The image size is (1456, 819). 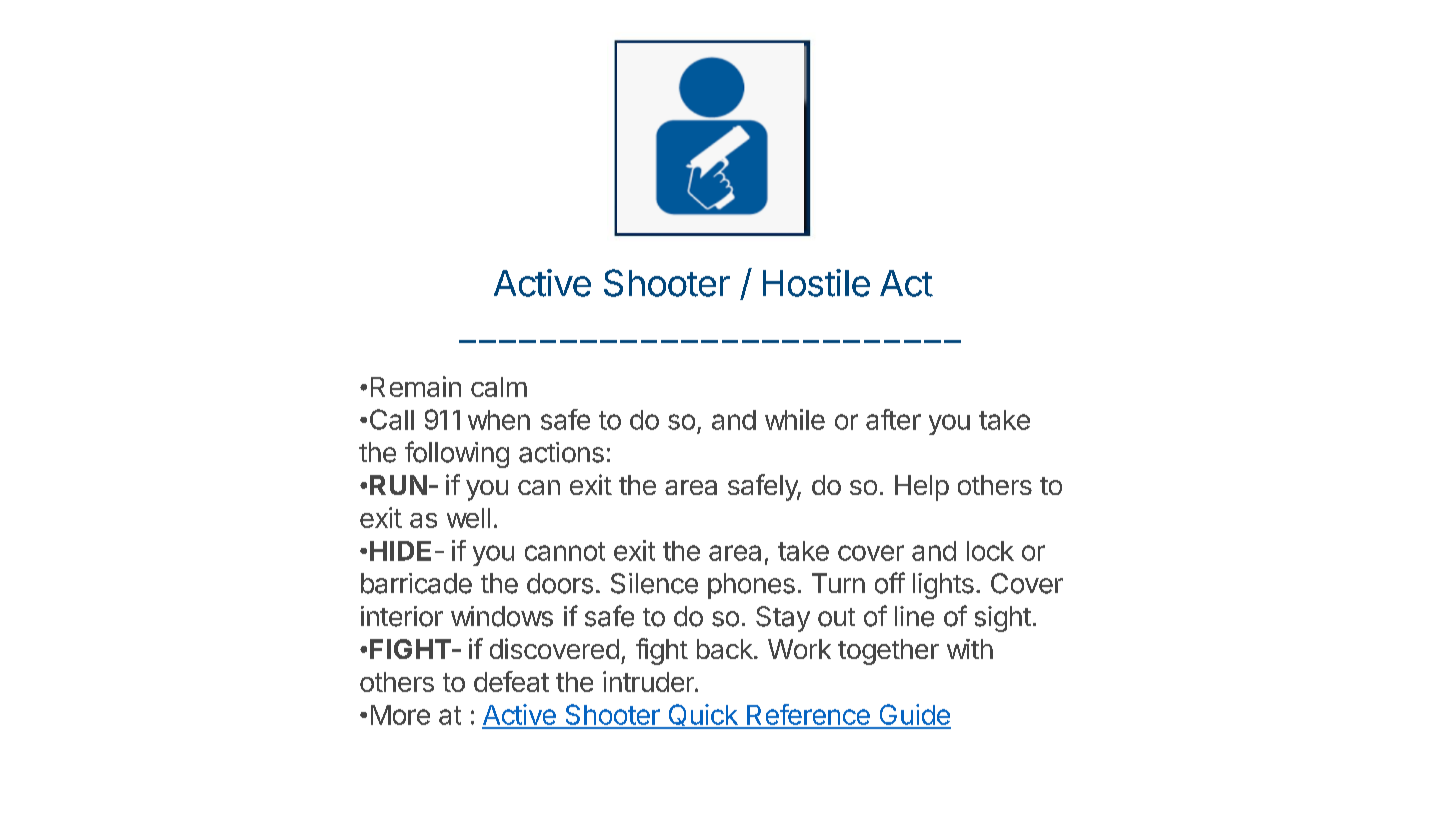 What do you see at coordinates (703, 716) in the screenshot?
I see `Quick` at bounding box center [703, 716].
